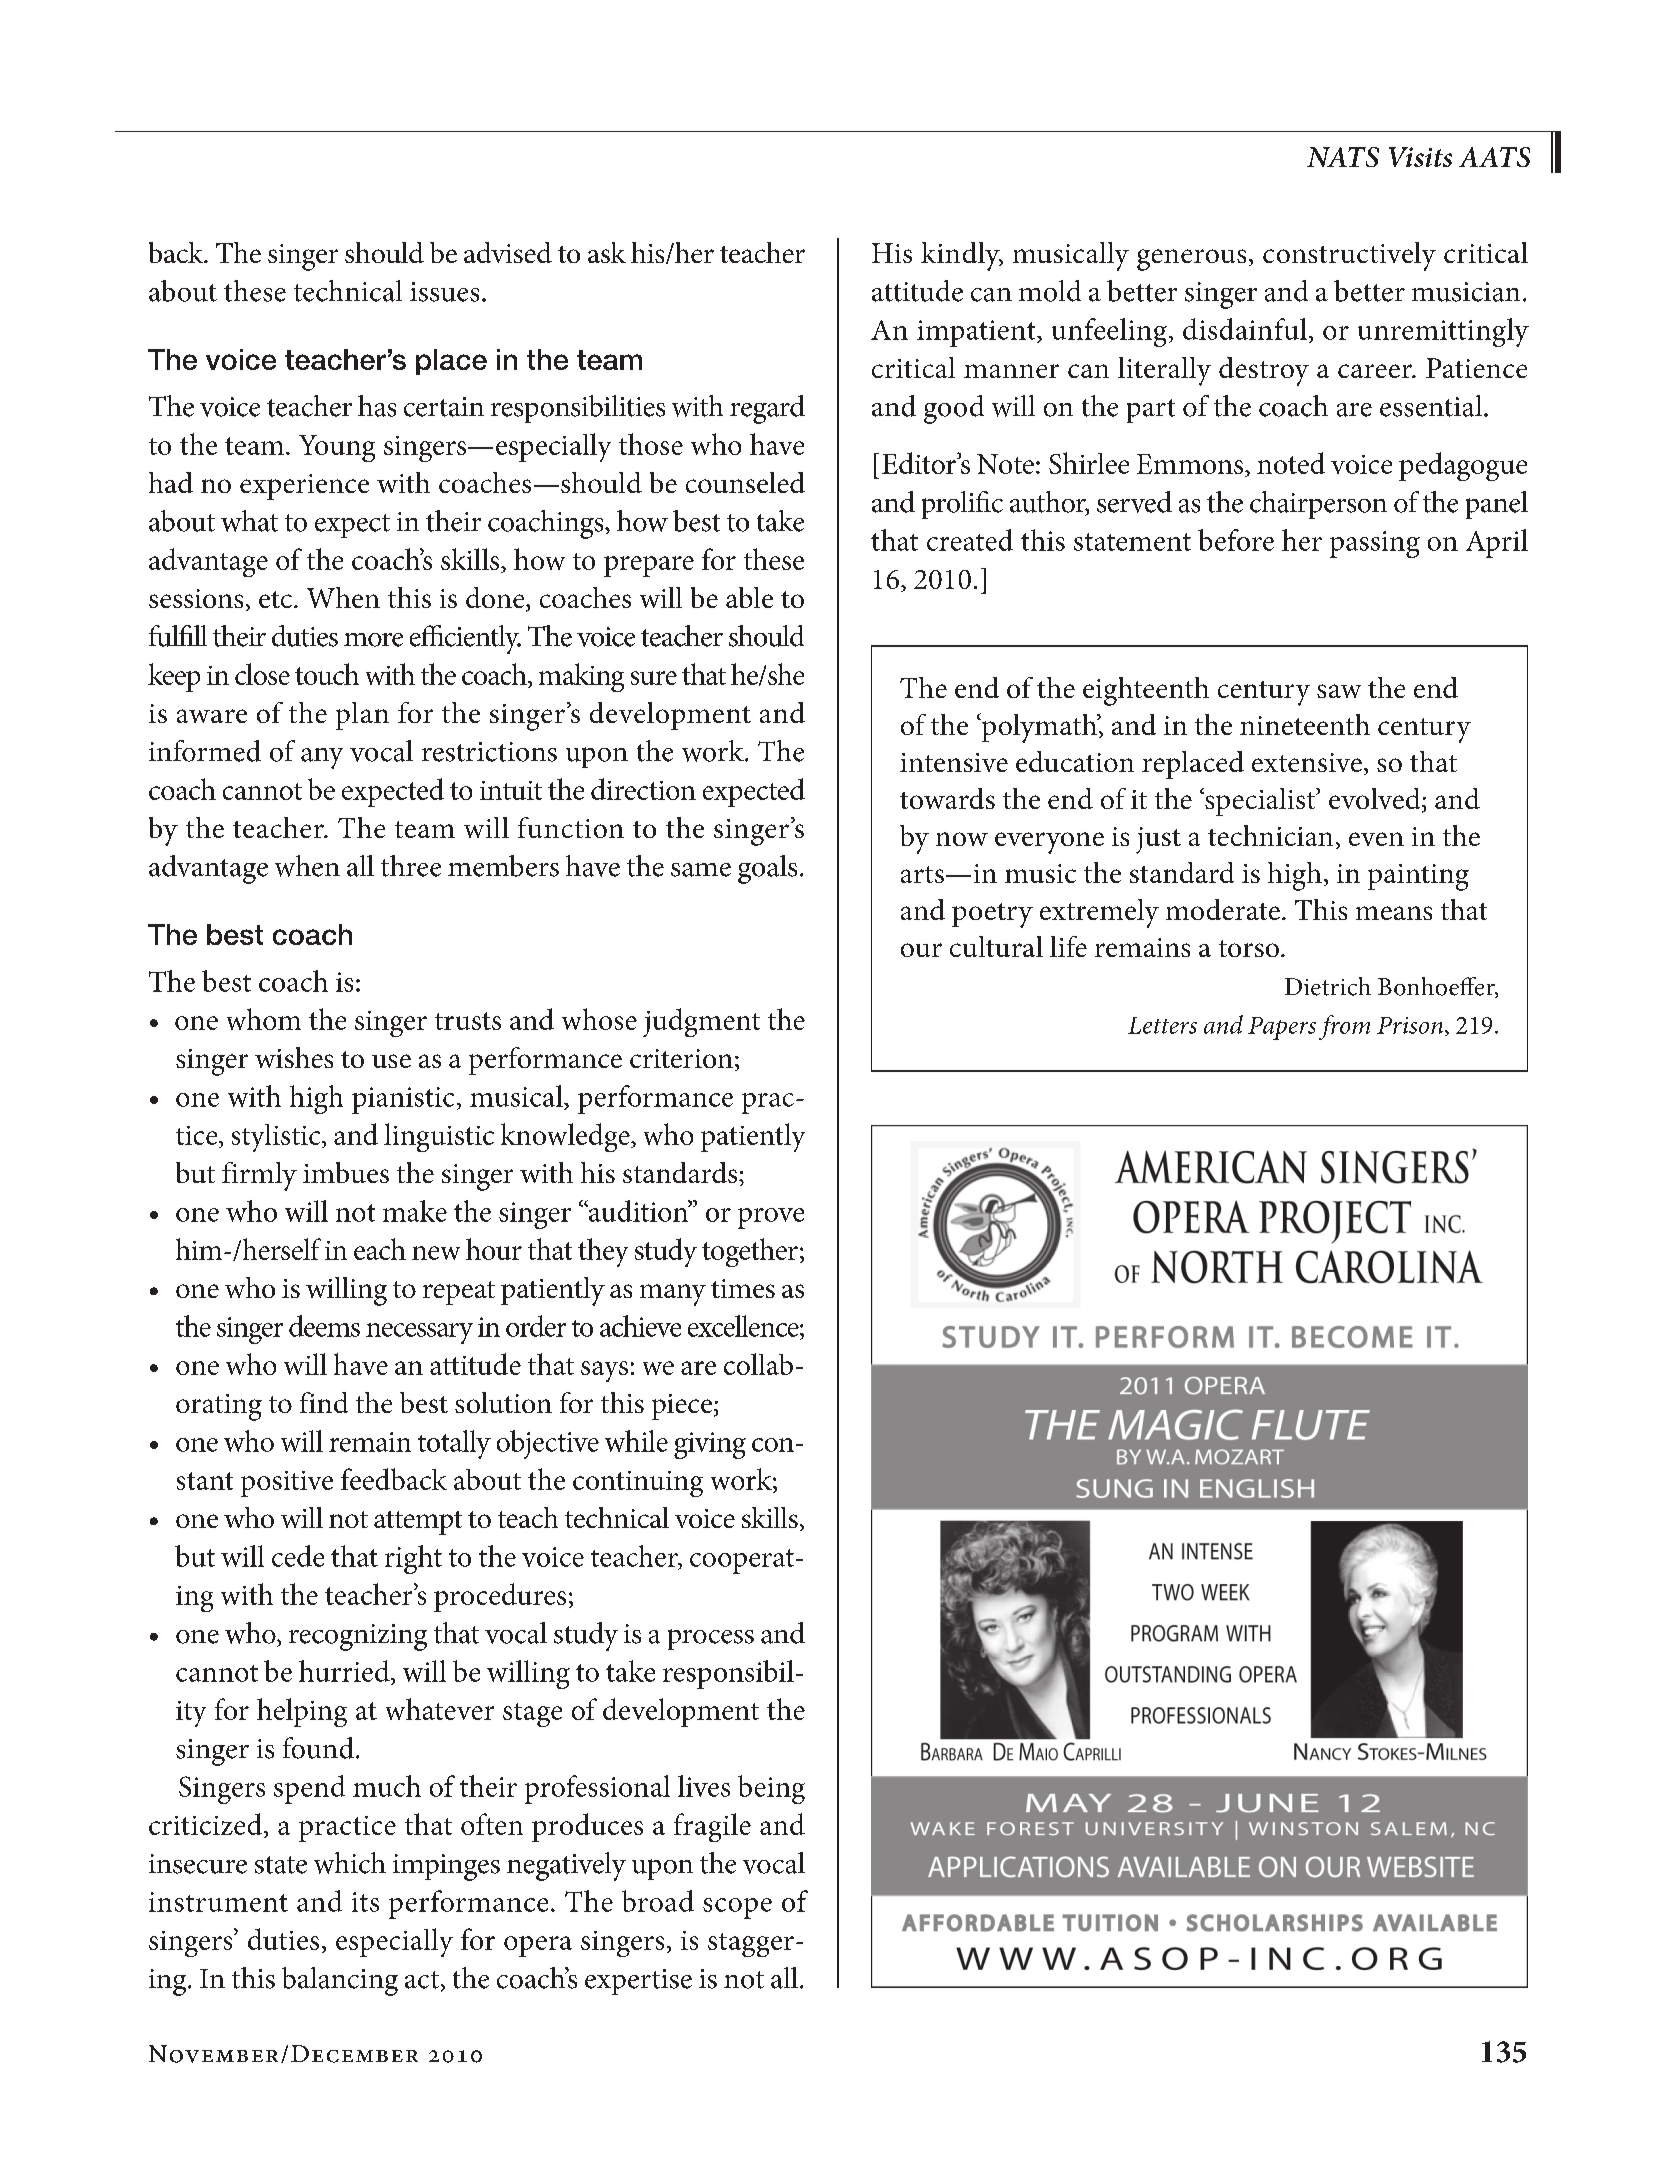 The width and height of the screenshot is (1676, 2169). What do you see at coordinates (701, 1022) in the screenshot?
I see `judgment` at bounding box center [701, 1022].
